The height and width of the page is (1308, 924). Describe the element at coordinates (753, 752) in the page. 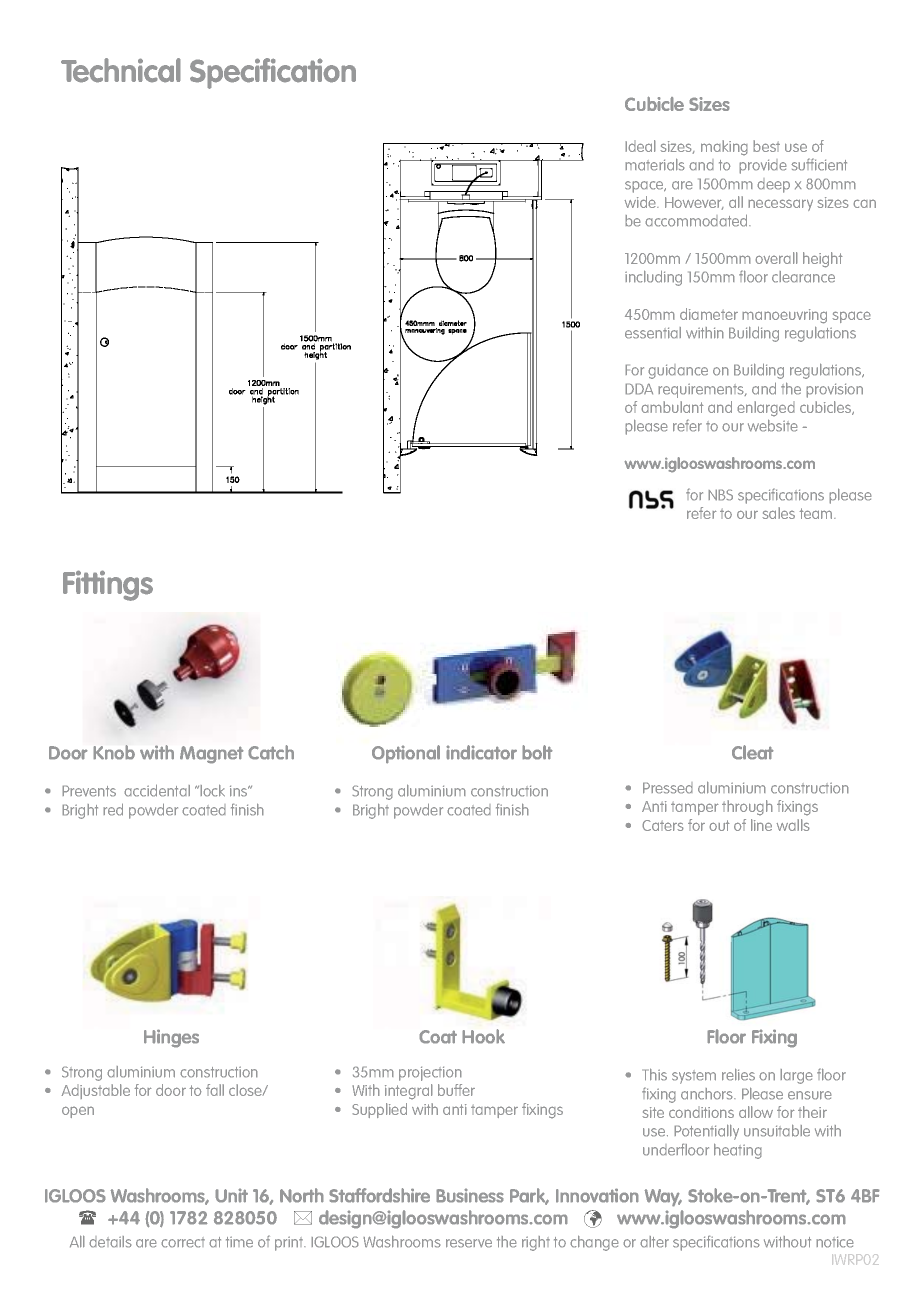

I see `Cleat` at that location.
